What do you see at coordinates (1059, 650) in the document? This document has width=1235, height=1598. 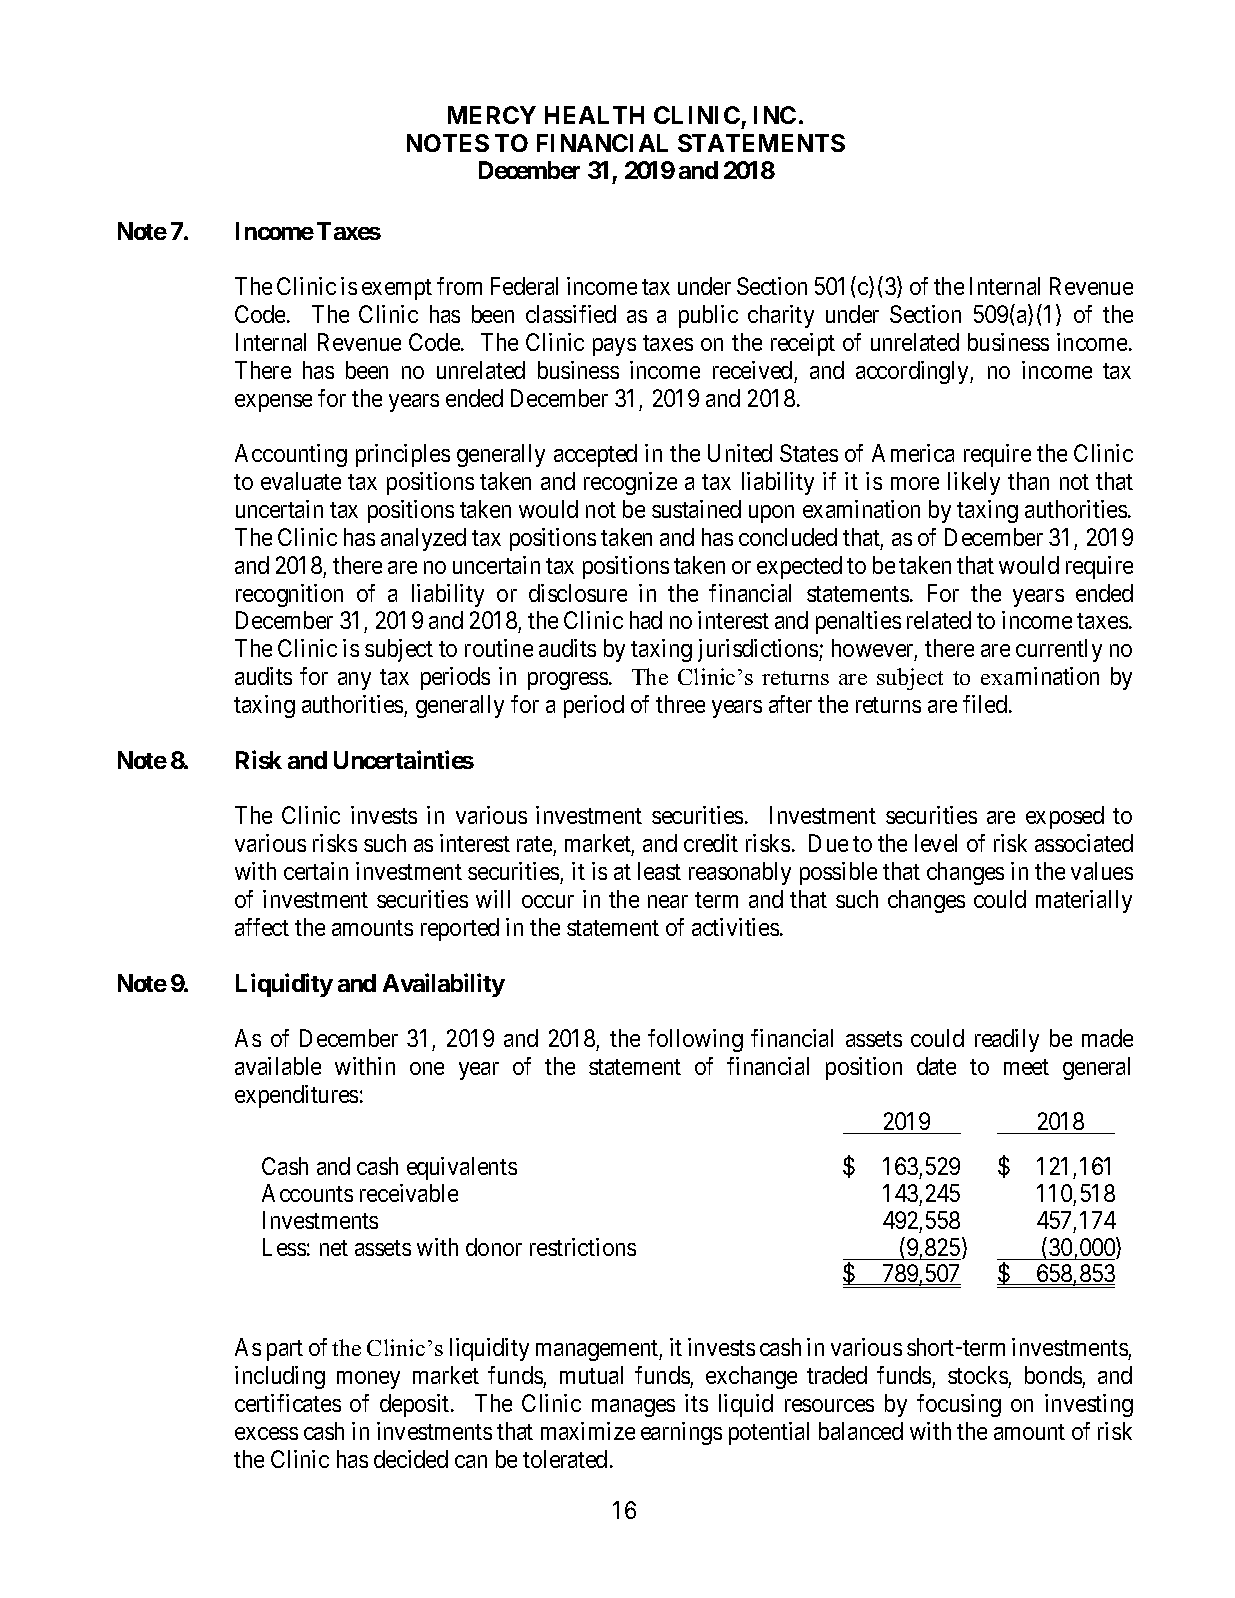 I see `currently` at bounding box center [1059, 650].
